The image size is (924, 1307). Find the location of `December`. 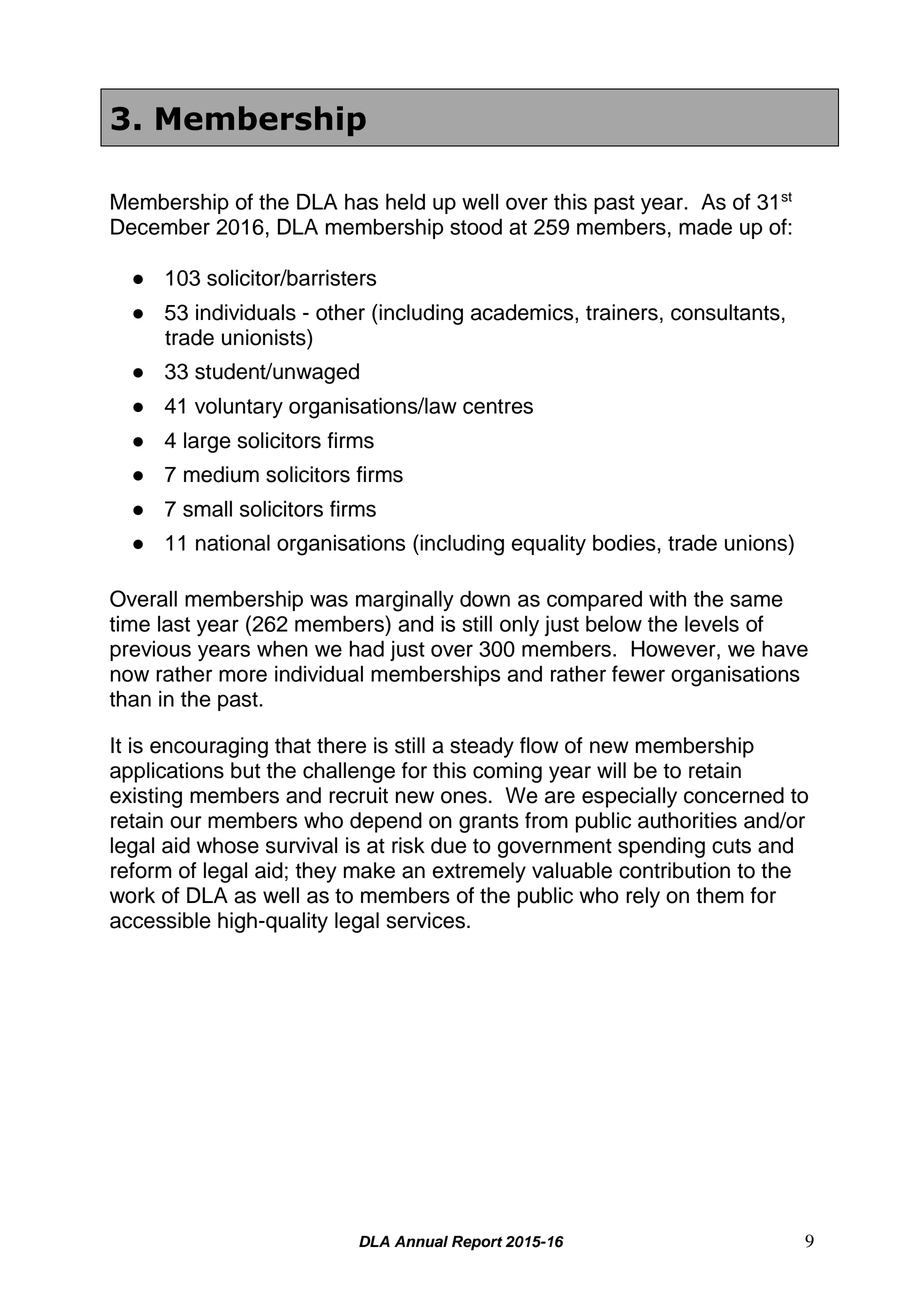

December is located at coordinates (160, 226).
